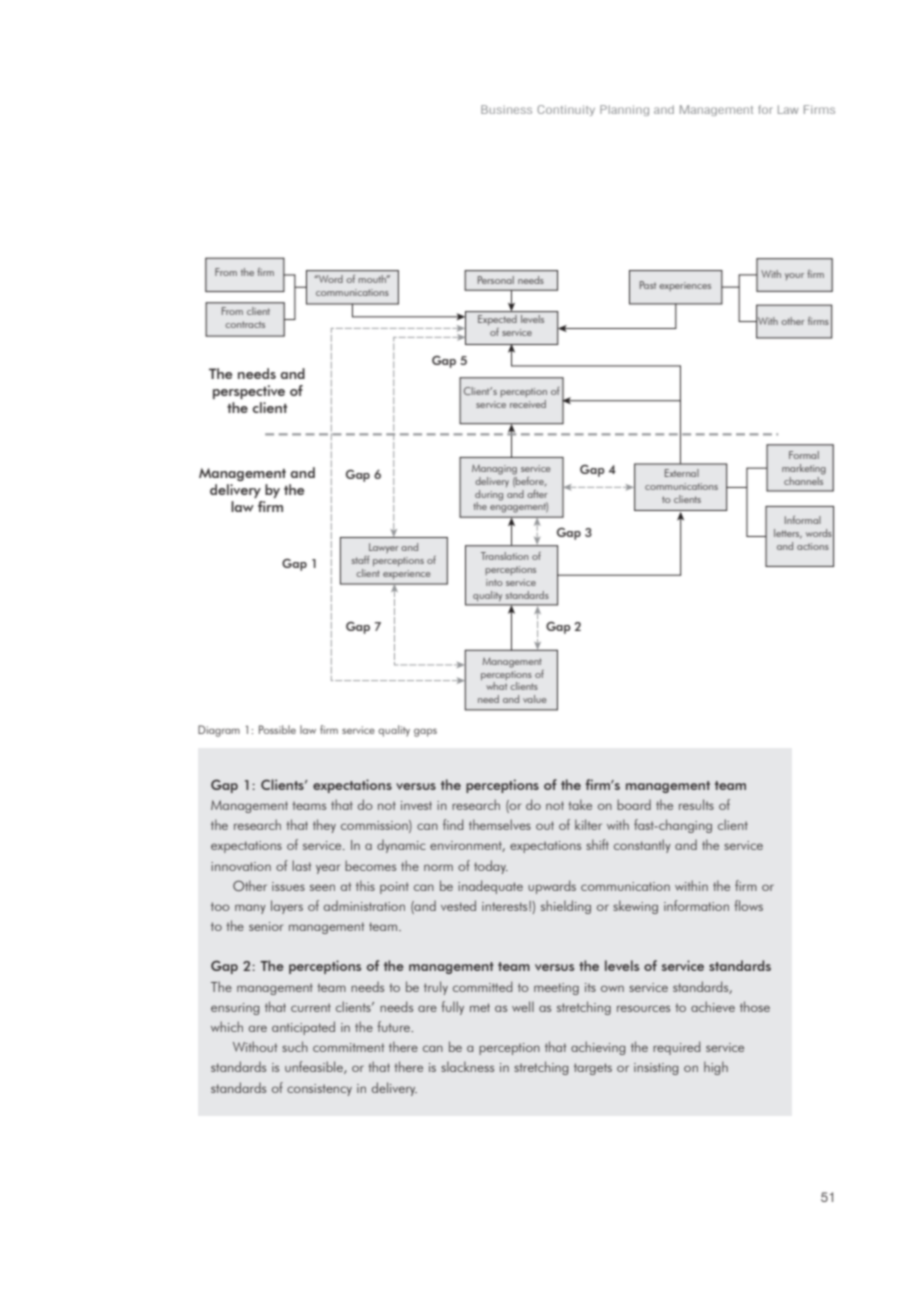 This document has width=924, height=1308. Describe the element at coordinates (788, 534) in the document. I see `letters` at that location.
